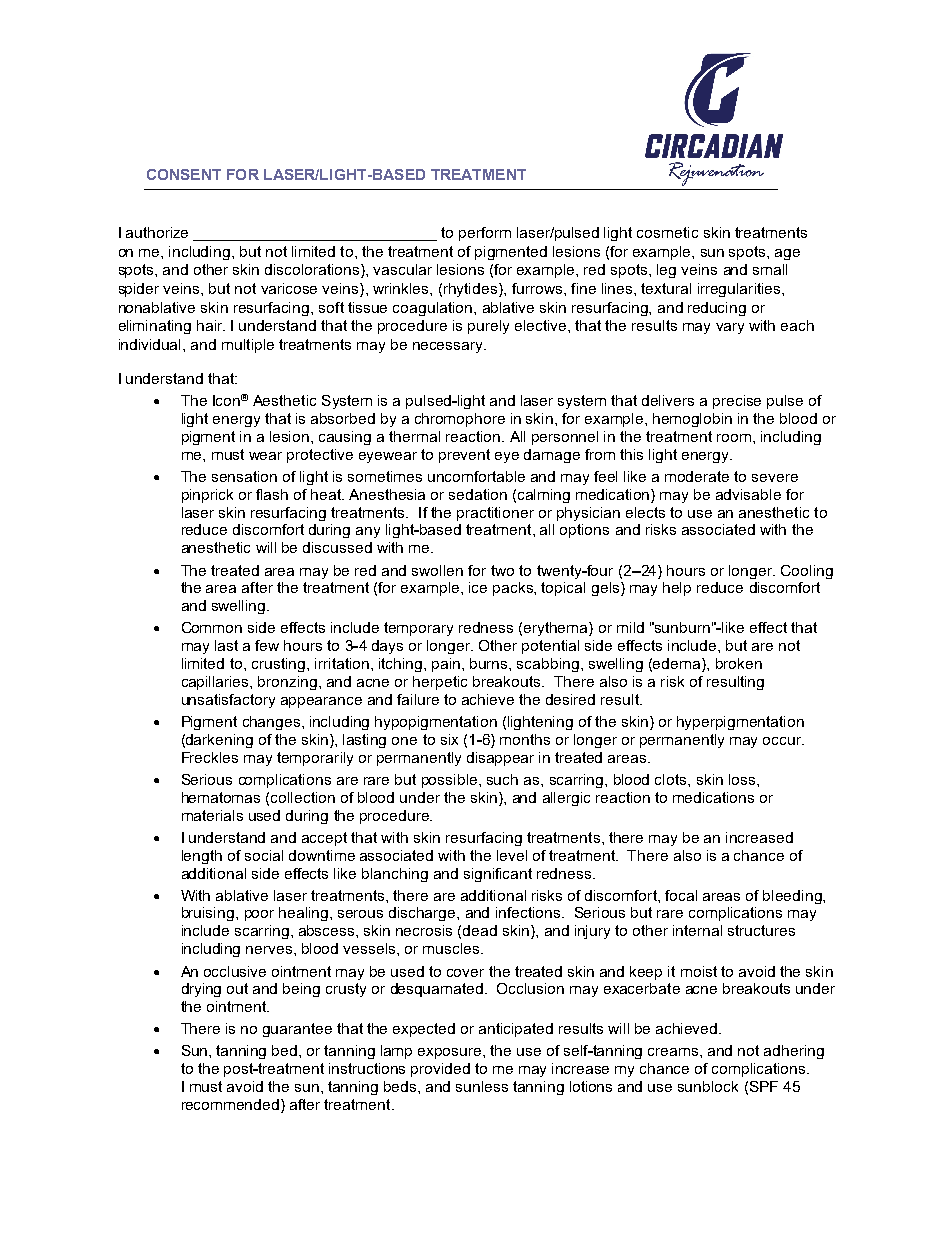  Describe the element at coordinates (667, 232) in the screenshot. I see `cosmetic` at that location.
